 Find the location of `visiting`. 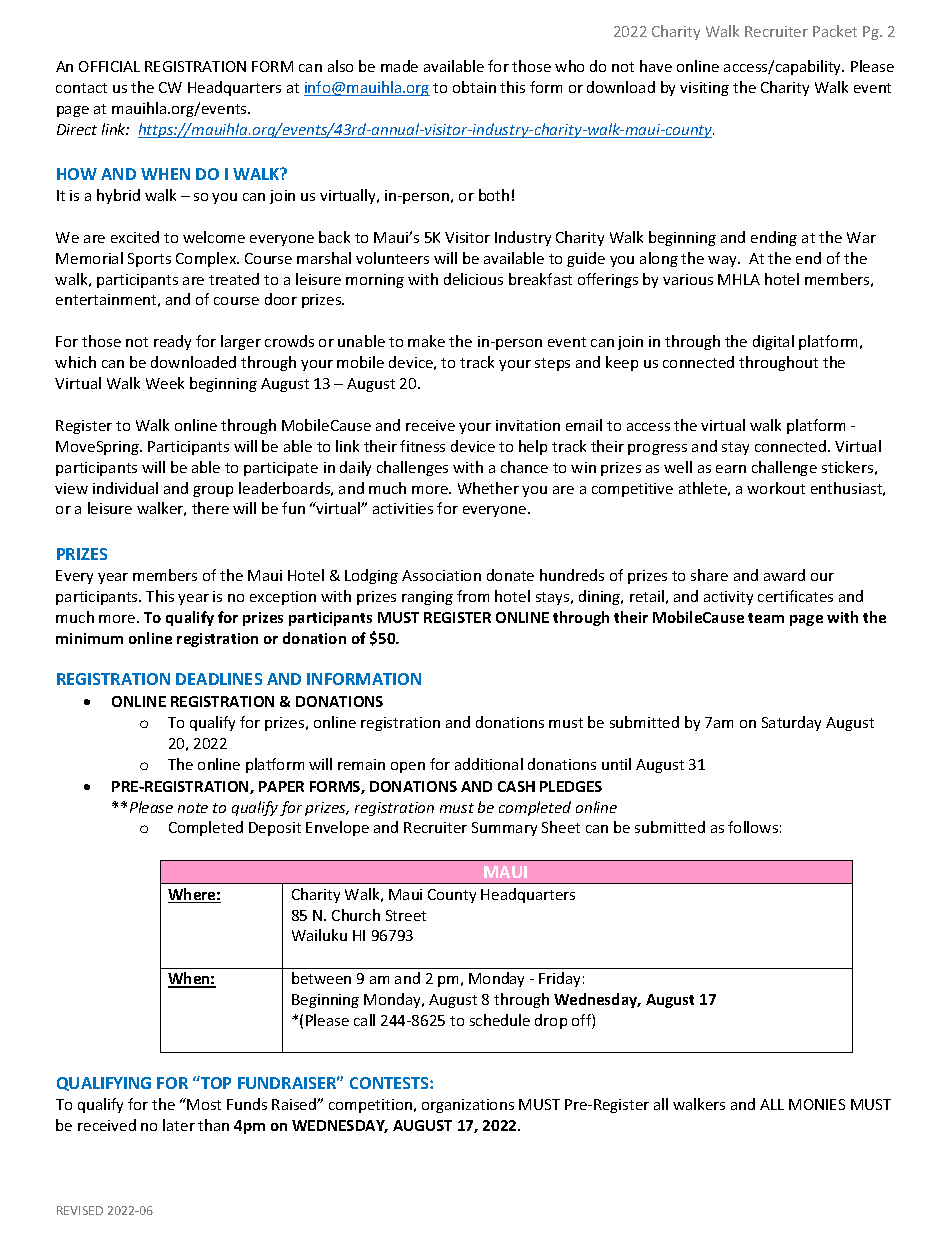

visiting is located at coordinates (704, 89).
